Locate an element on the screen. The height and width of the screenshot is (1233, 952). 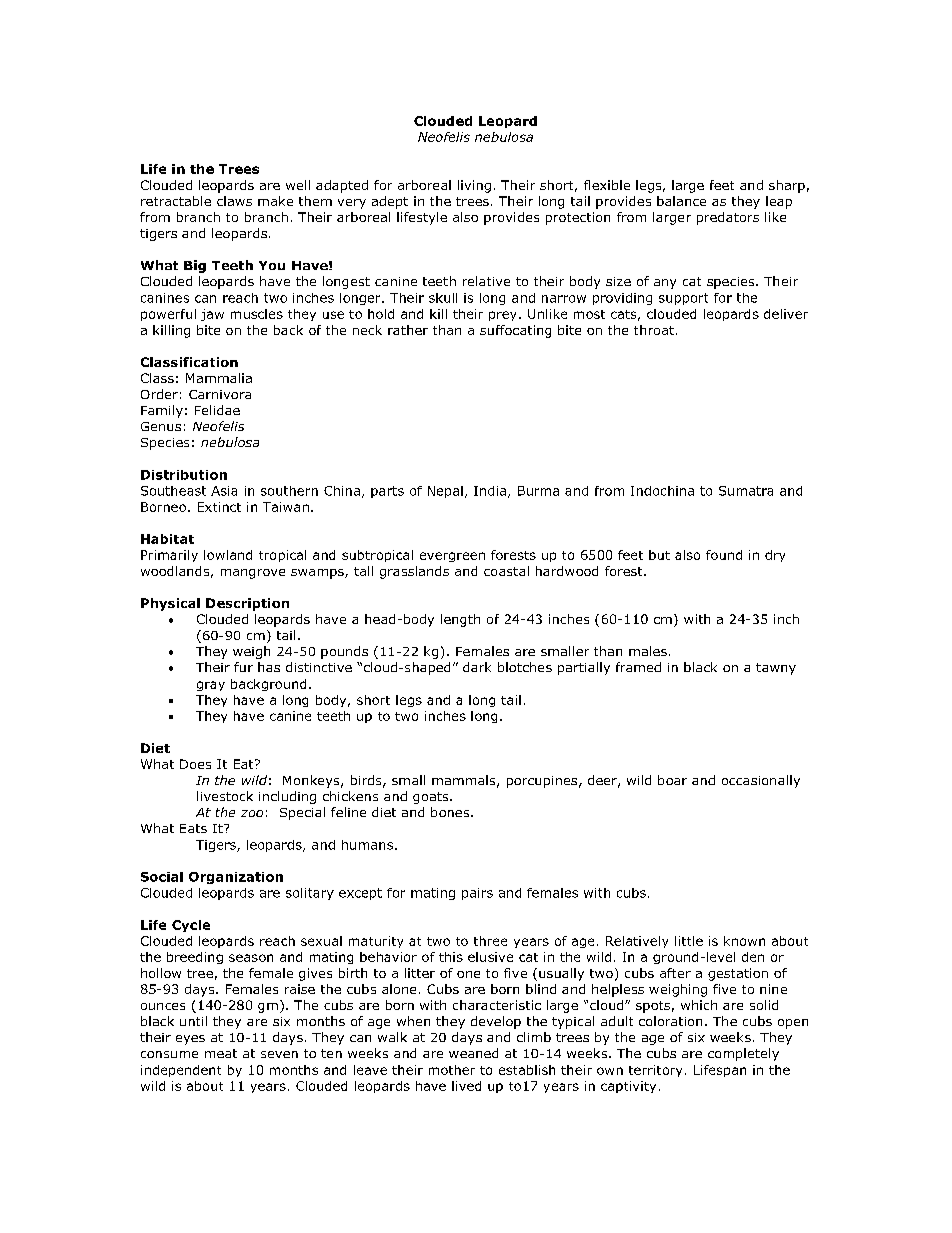
living is located at coordinates (474, 186).
